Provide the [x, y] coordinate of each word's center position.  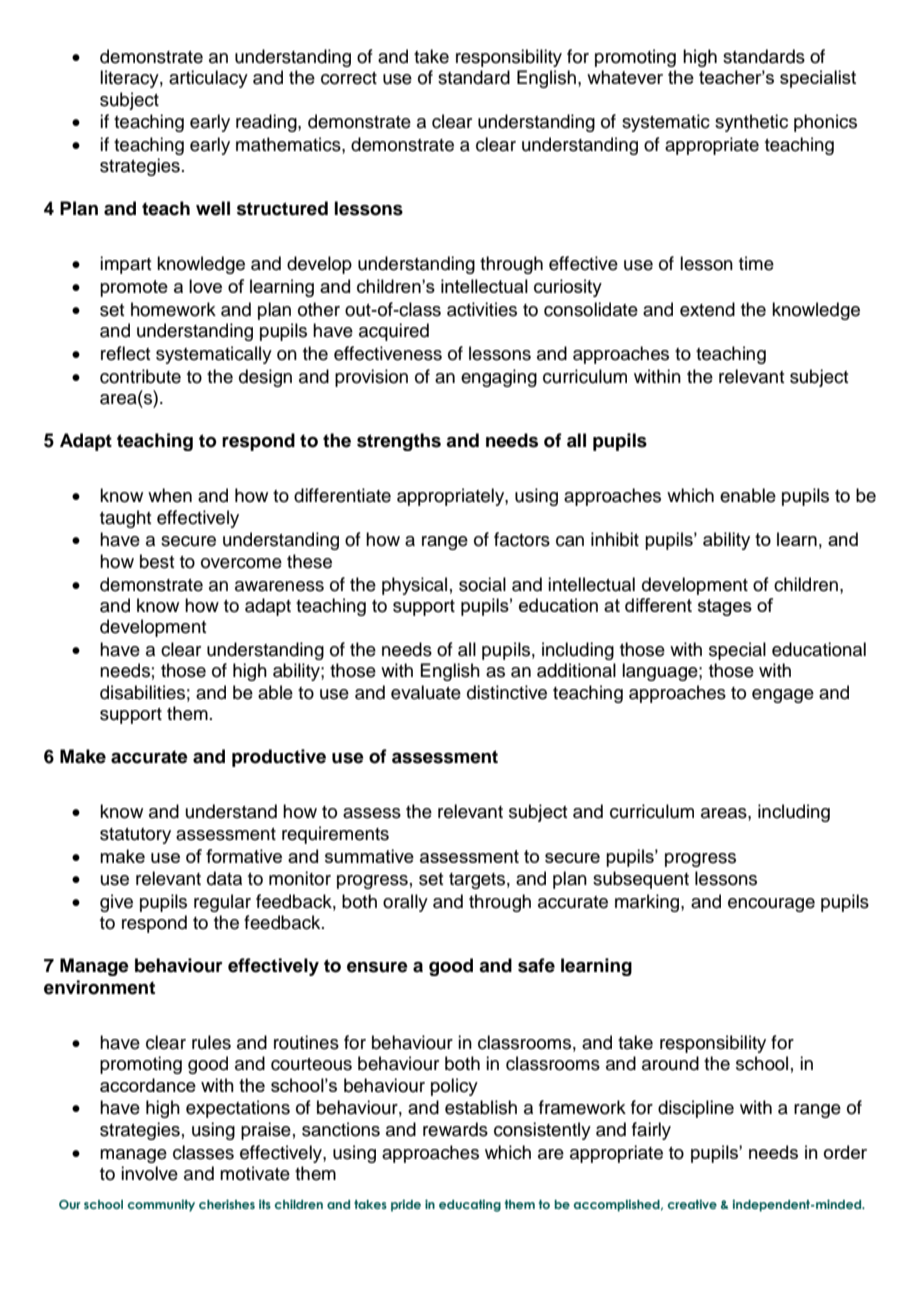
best [157, 561]
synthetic [751, 123]
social [482, 584]
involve [149, 1173]
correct [349, 78]
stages [725, 607]
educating [470, 1205]
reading [267, 123]
